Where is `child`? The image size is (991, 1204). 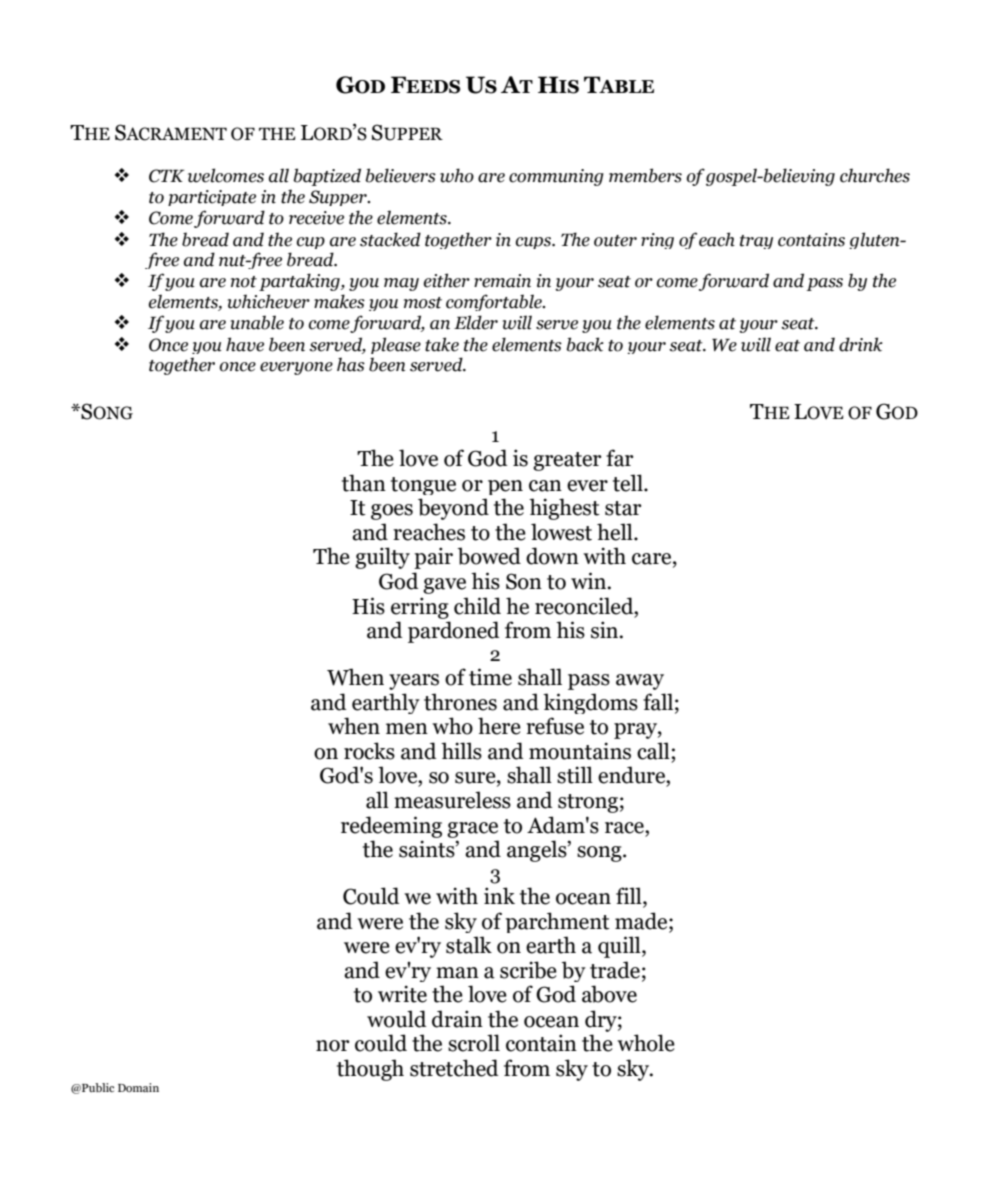 child is located at coordinates (477, 606).
